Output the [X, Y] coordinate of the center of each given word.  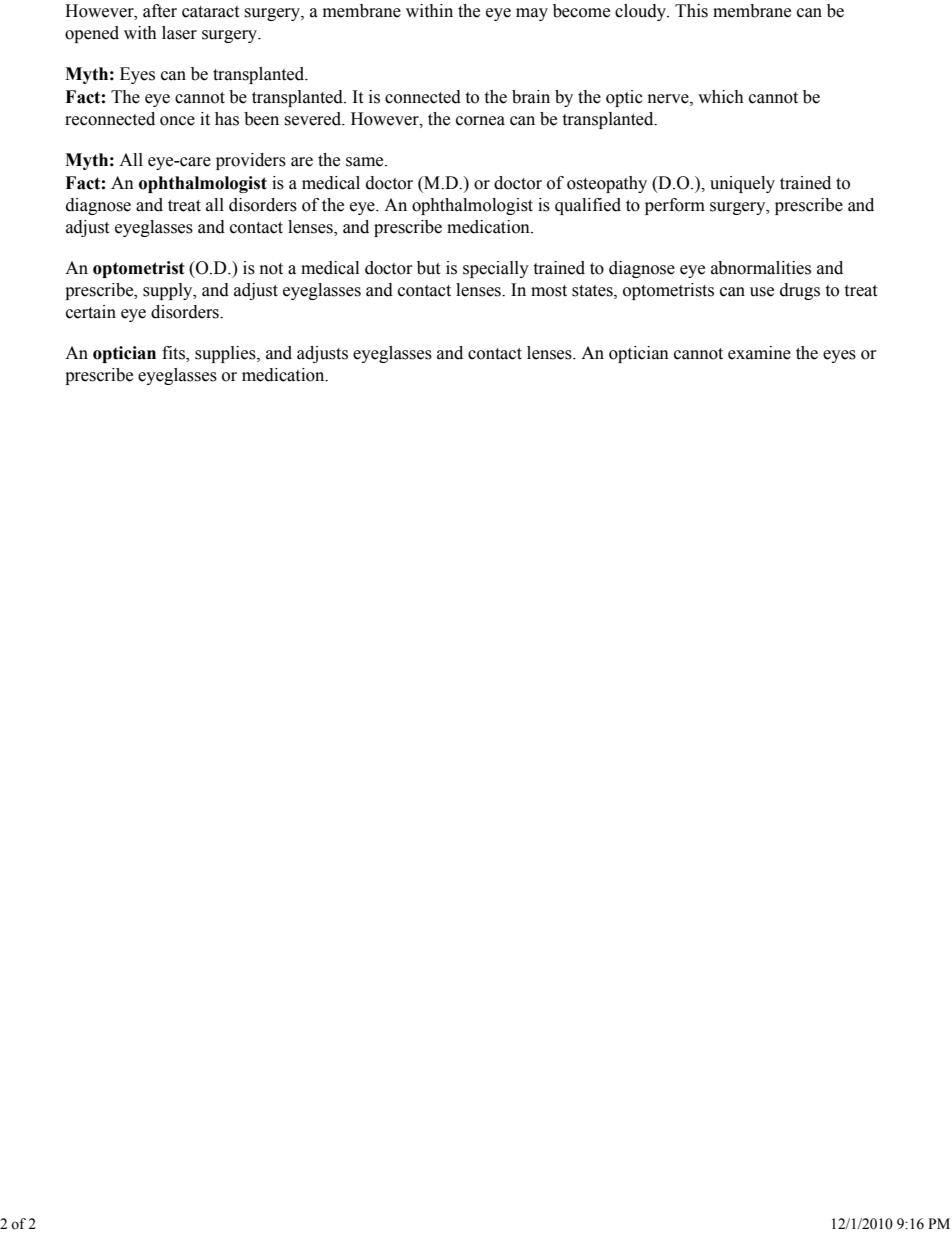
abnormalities [761, 268]
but [428, 268]
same [366, 162]
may [532, 14]
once [177, 121]
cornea [480, 121]
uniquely [742, 184]
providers [251, 161]
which [721, 97]
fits [174, 354]
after [160, 11]
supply [169, 291]
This [691, 11]
